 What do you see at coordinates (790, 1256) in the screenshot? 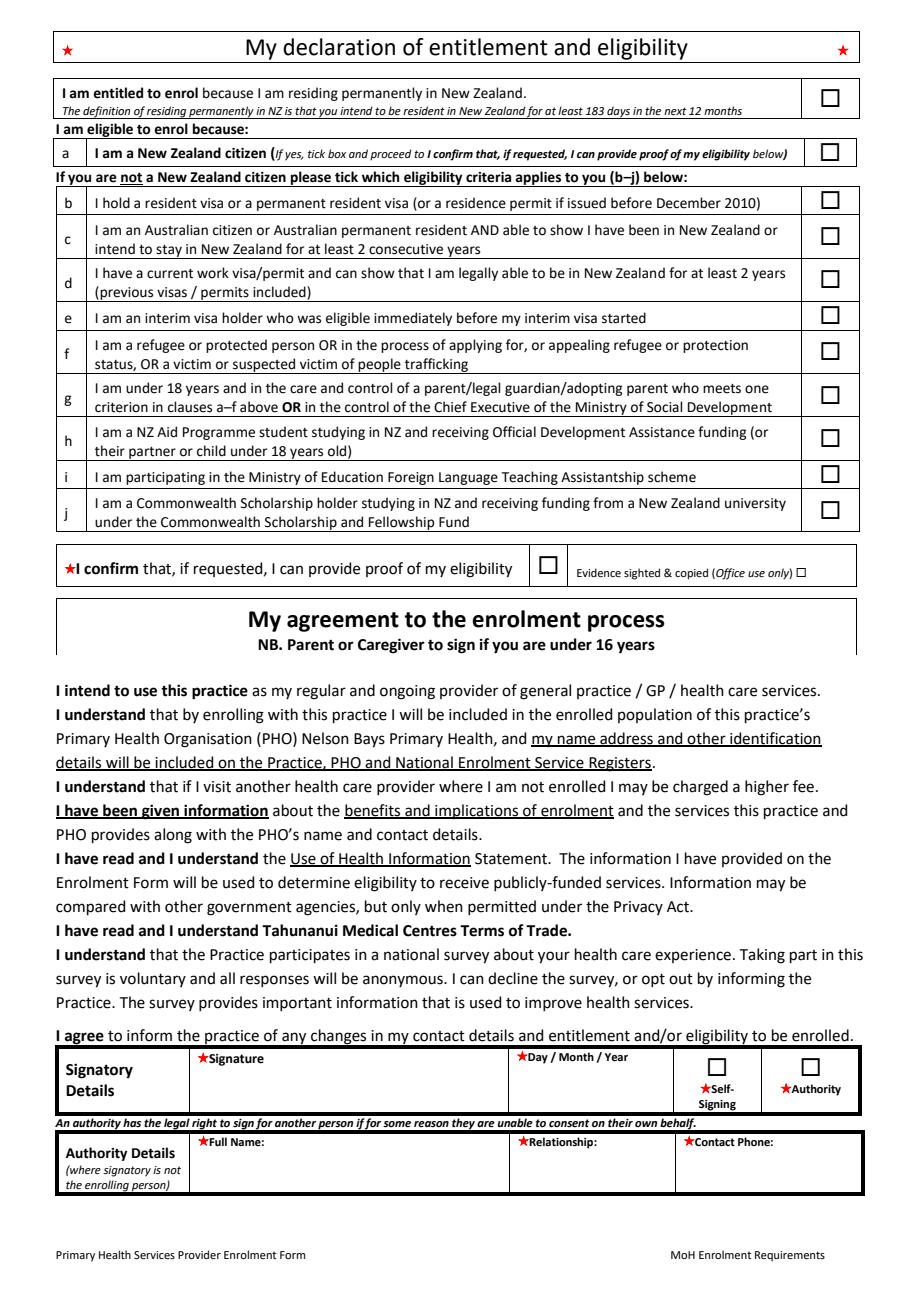
I see `Requirements` at bounding box center [790, 1256].
